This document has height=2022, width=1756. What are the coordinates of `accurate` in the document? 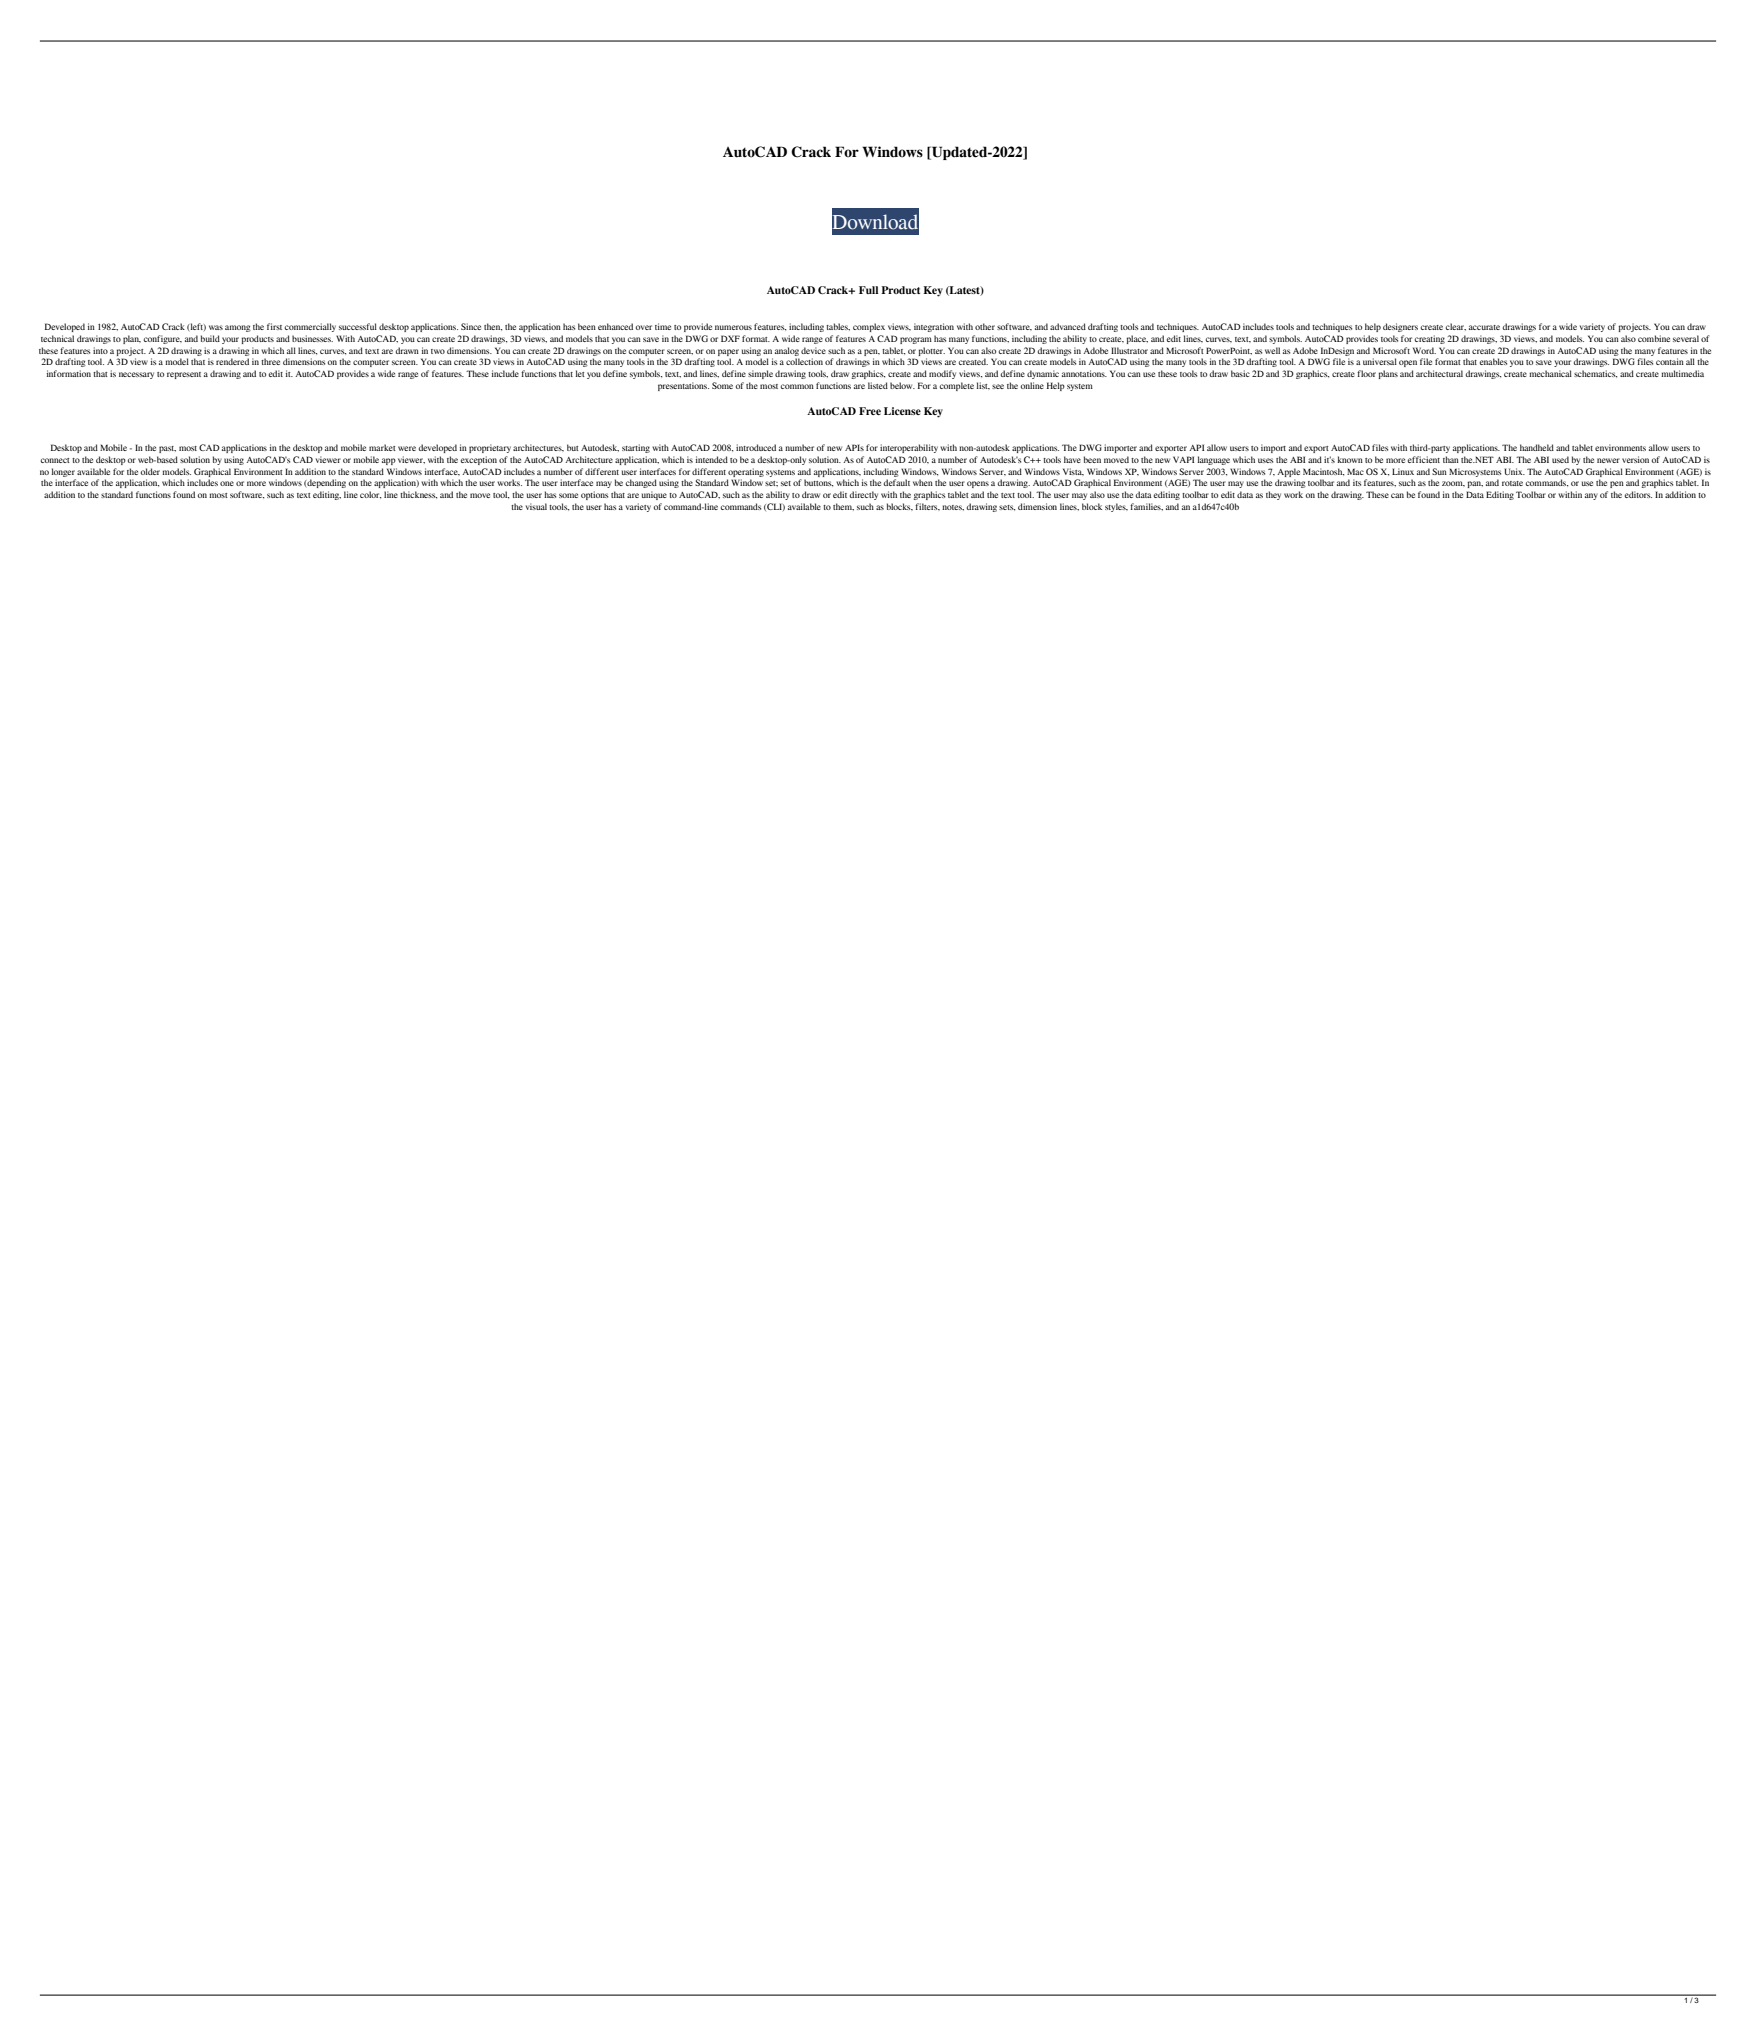 It's located at (1484, 327).
